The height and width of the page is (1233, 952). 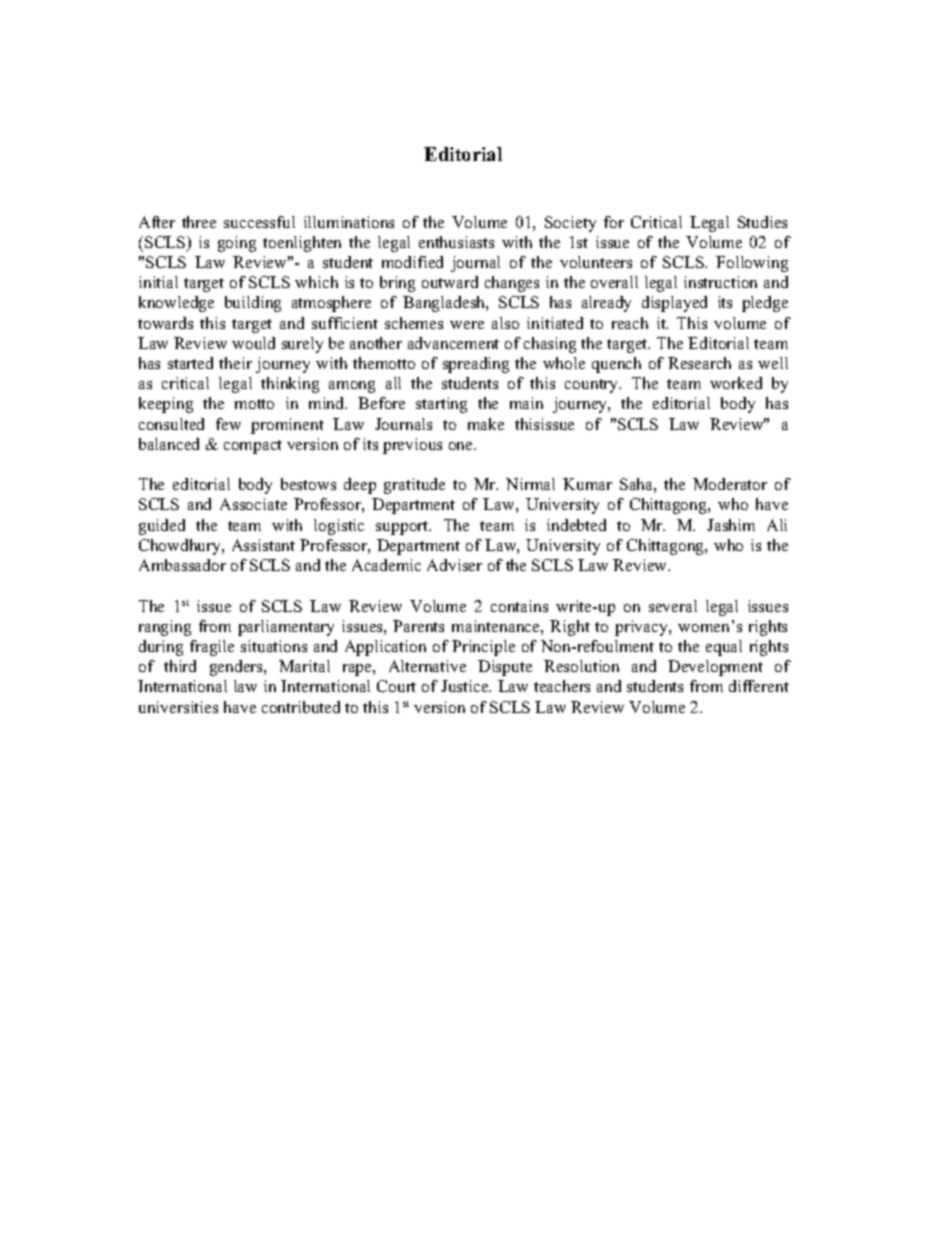 What do you see at coordinates (456, 242) in the page?
I see `enthusiasts` at bounding box center [456, 242].
